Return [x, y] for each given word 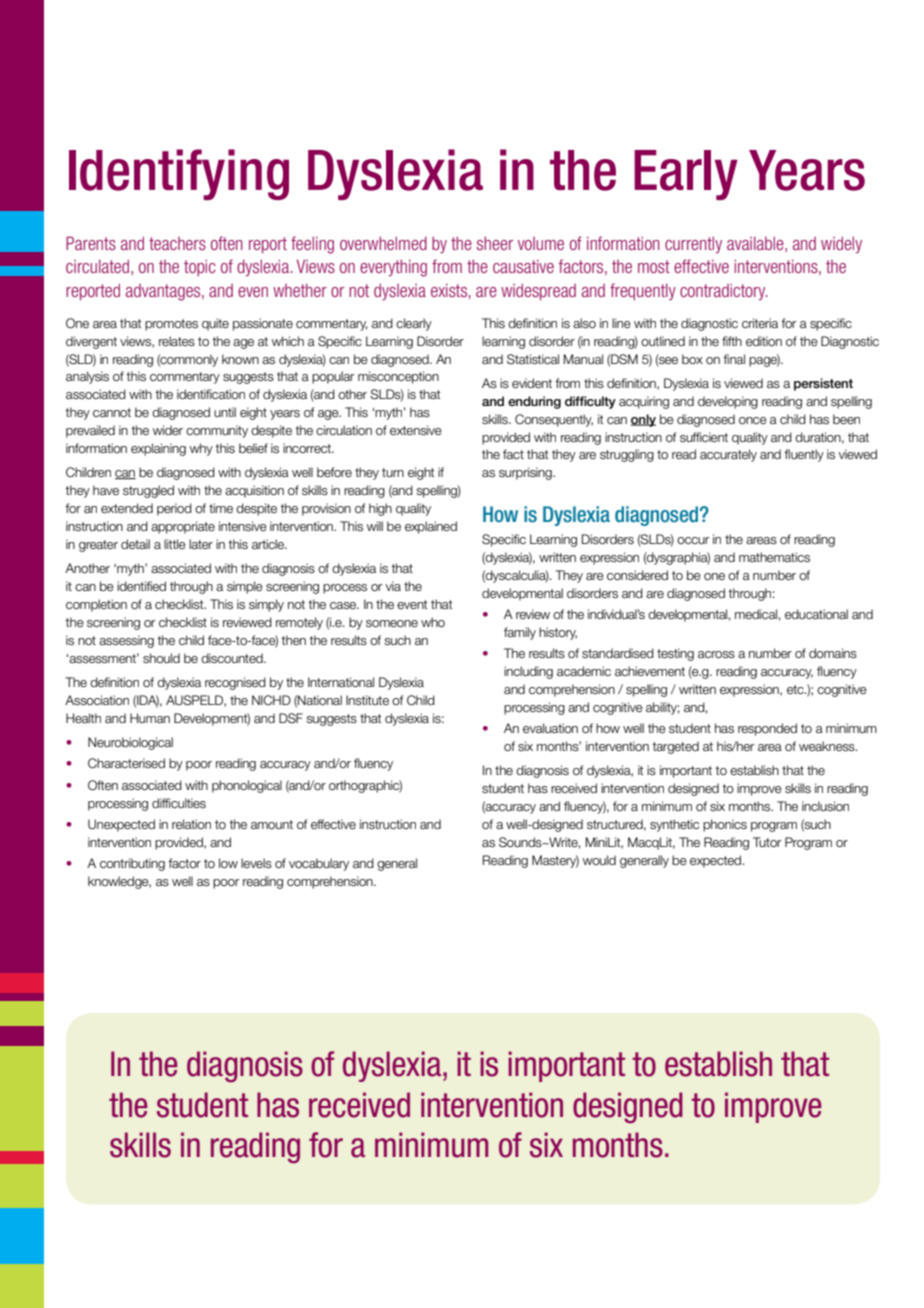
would [599, 860]
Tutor [767, 842]
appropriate [183, 527]
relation [191, 824]
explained [431, 527]
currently [693, 245]
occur [693, 540]
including [528, 672]
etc [796, 689]
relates [177, 341]
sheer [495, 243]
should [161, 658]
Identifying [179, 174]
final [734, 359]
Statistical [533, 359]
